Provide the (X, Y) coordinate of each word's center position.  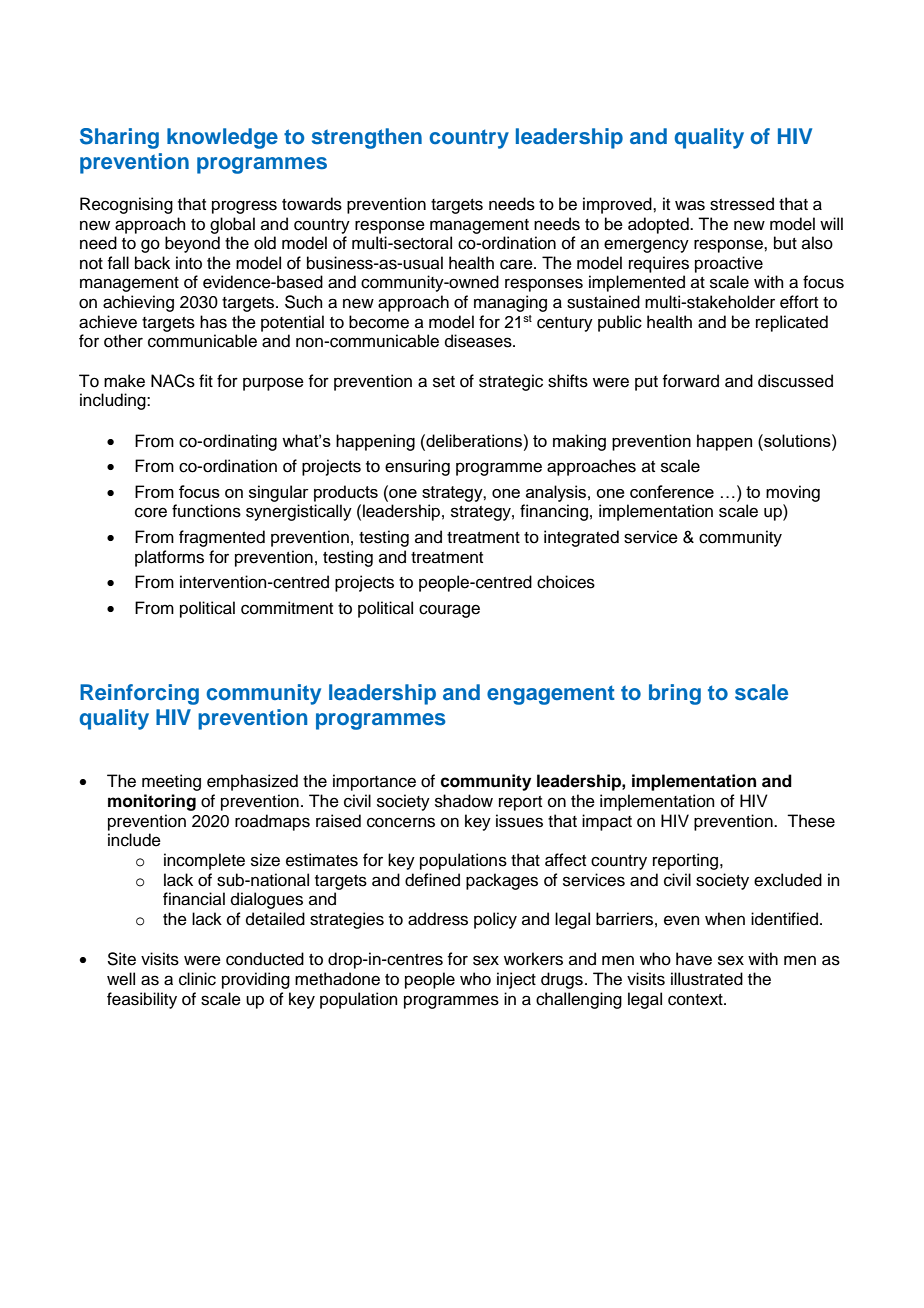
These (811, 821)
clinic (197, 979)
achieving (138, 303)
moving (793, 493)
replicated (792, 323)
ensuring (417, 467)
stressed (742, 204)
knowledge (222, 138)
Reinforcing (139, 694)
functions (206, 511)
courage (449, 611)
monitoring (152, 802)
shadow (464, 801)
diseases (479, 341)
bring (675, 694)
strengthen (367, 138)
